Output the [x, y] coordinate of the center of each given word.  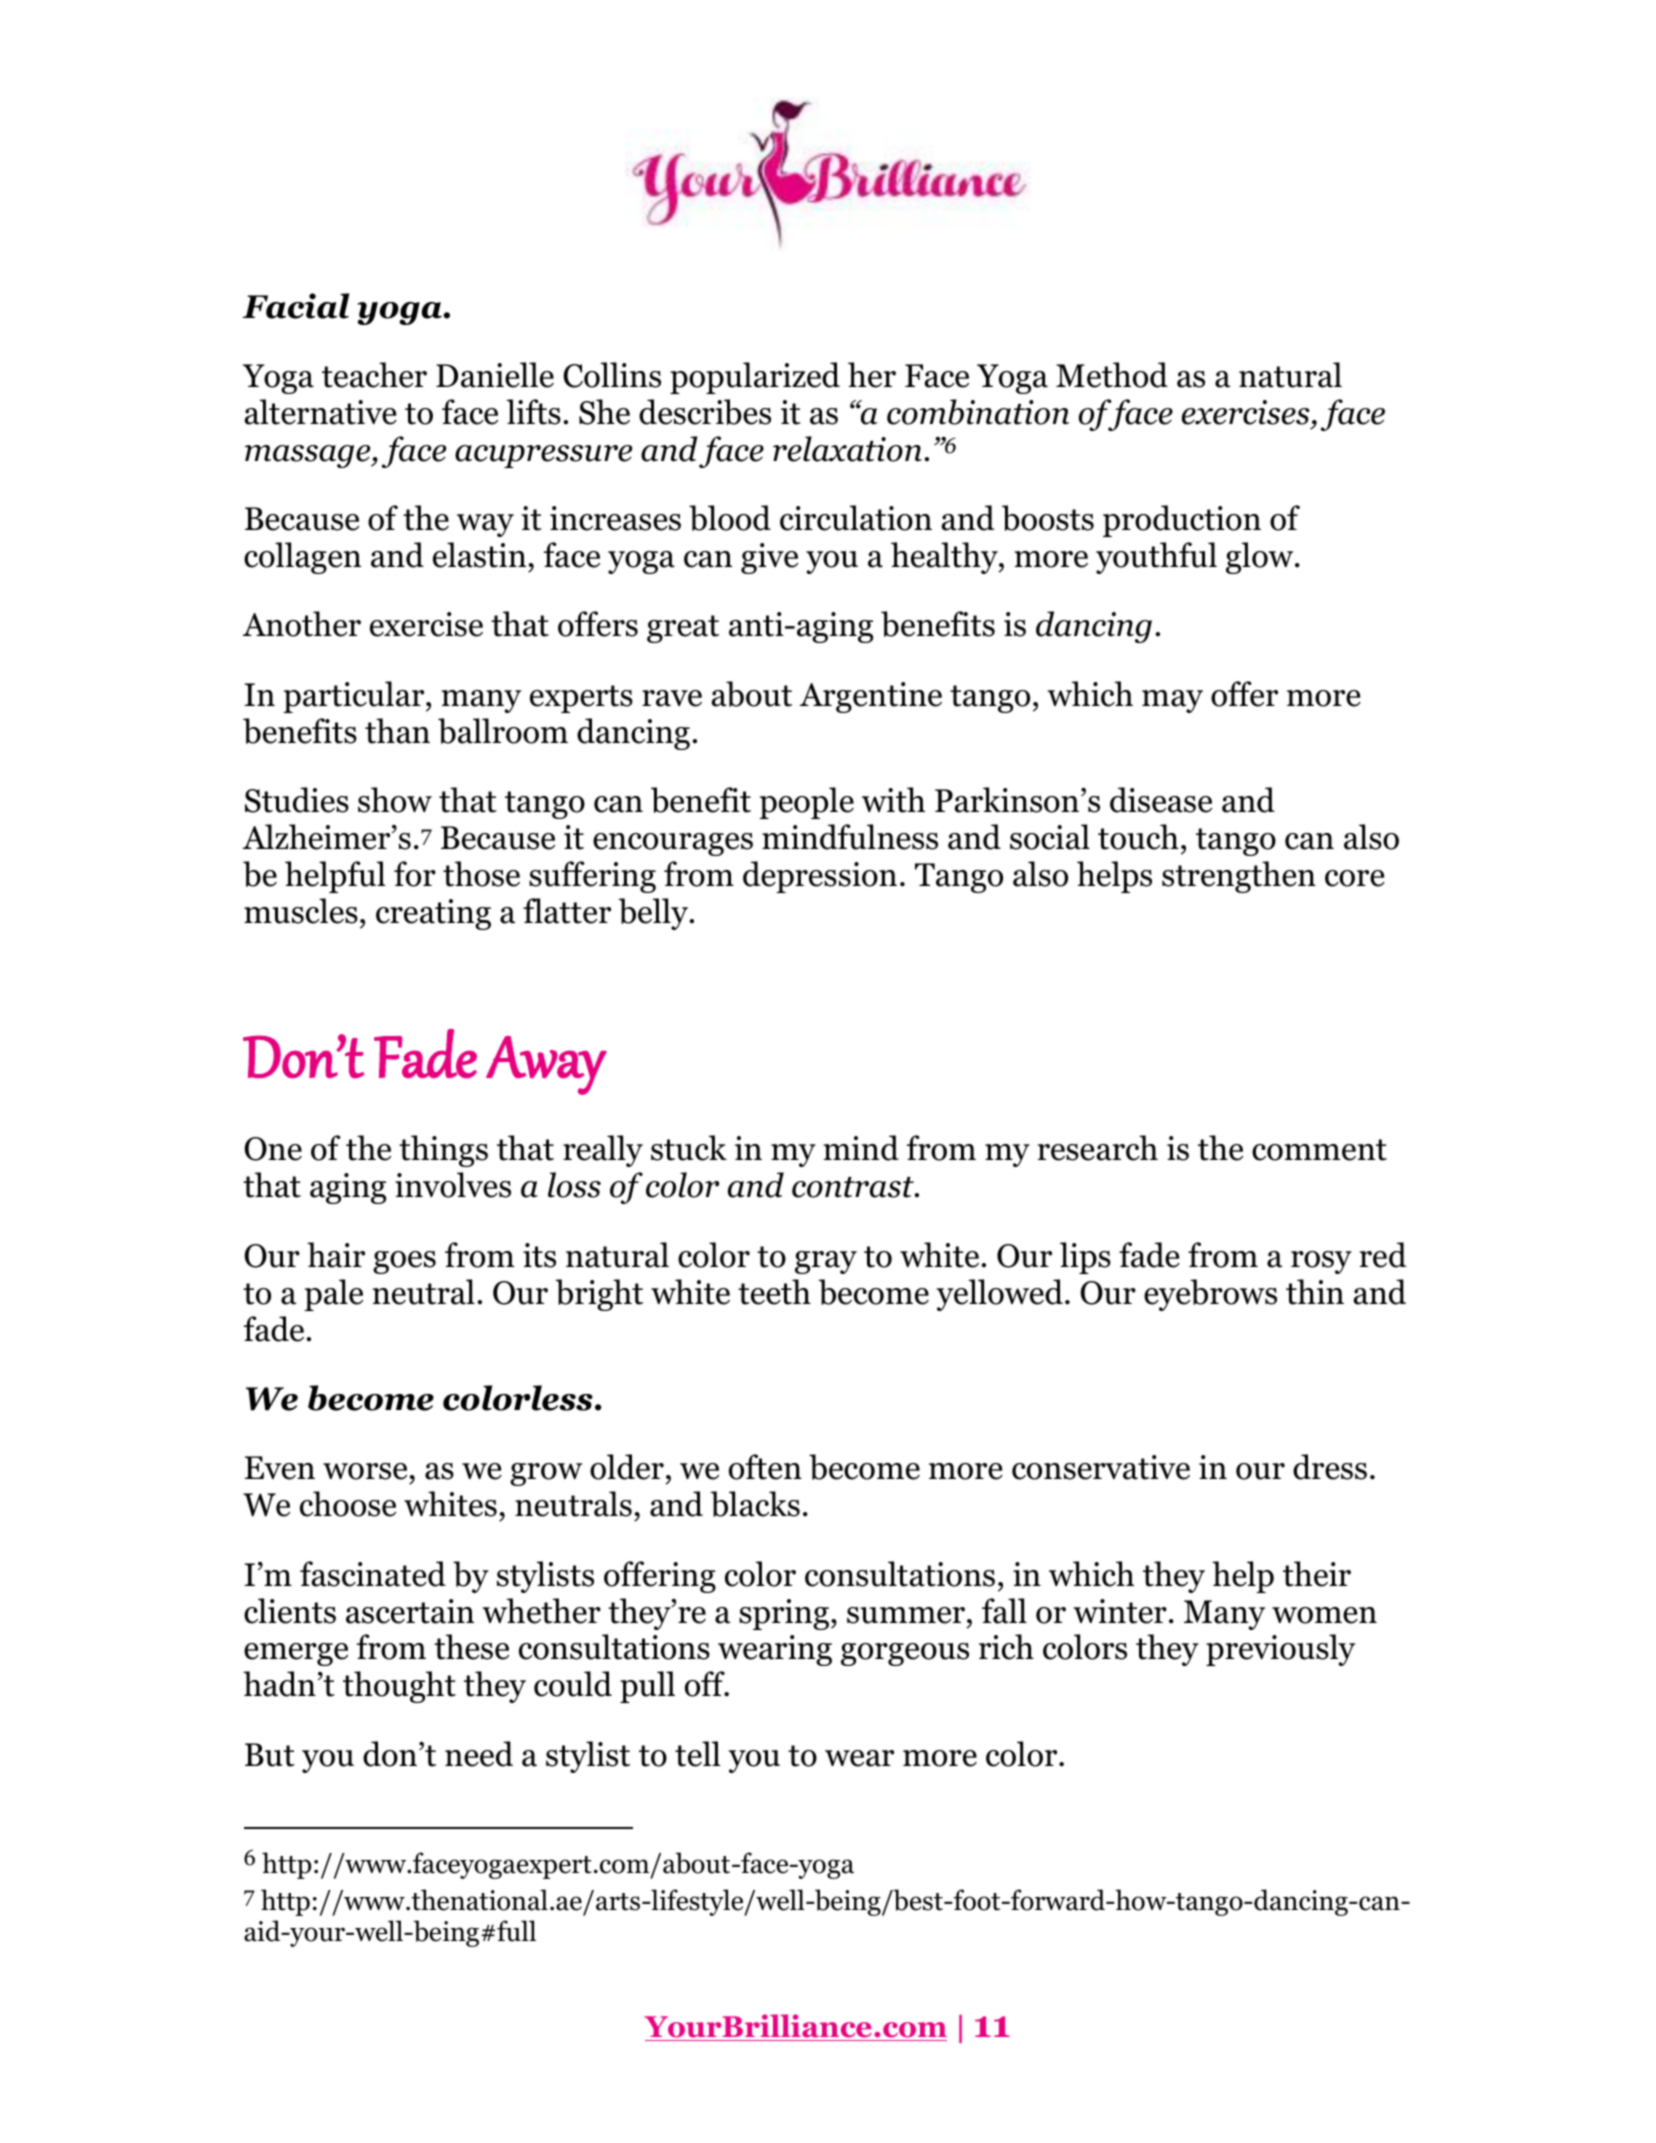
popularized [755, 378]
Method [1112, 375]
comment [1319, 1150]
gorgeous [905, 1654]
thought [399, 1687]
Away [546, 1065]
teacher [374, 375]
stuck [689, 1148]
